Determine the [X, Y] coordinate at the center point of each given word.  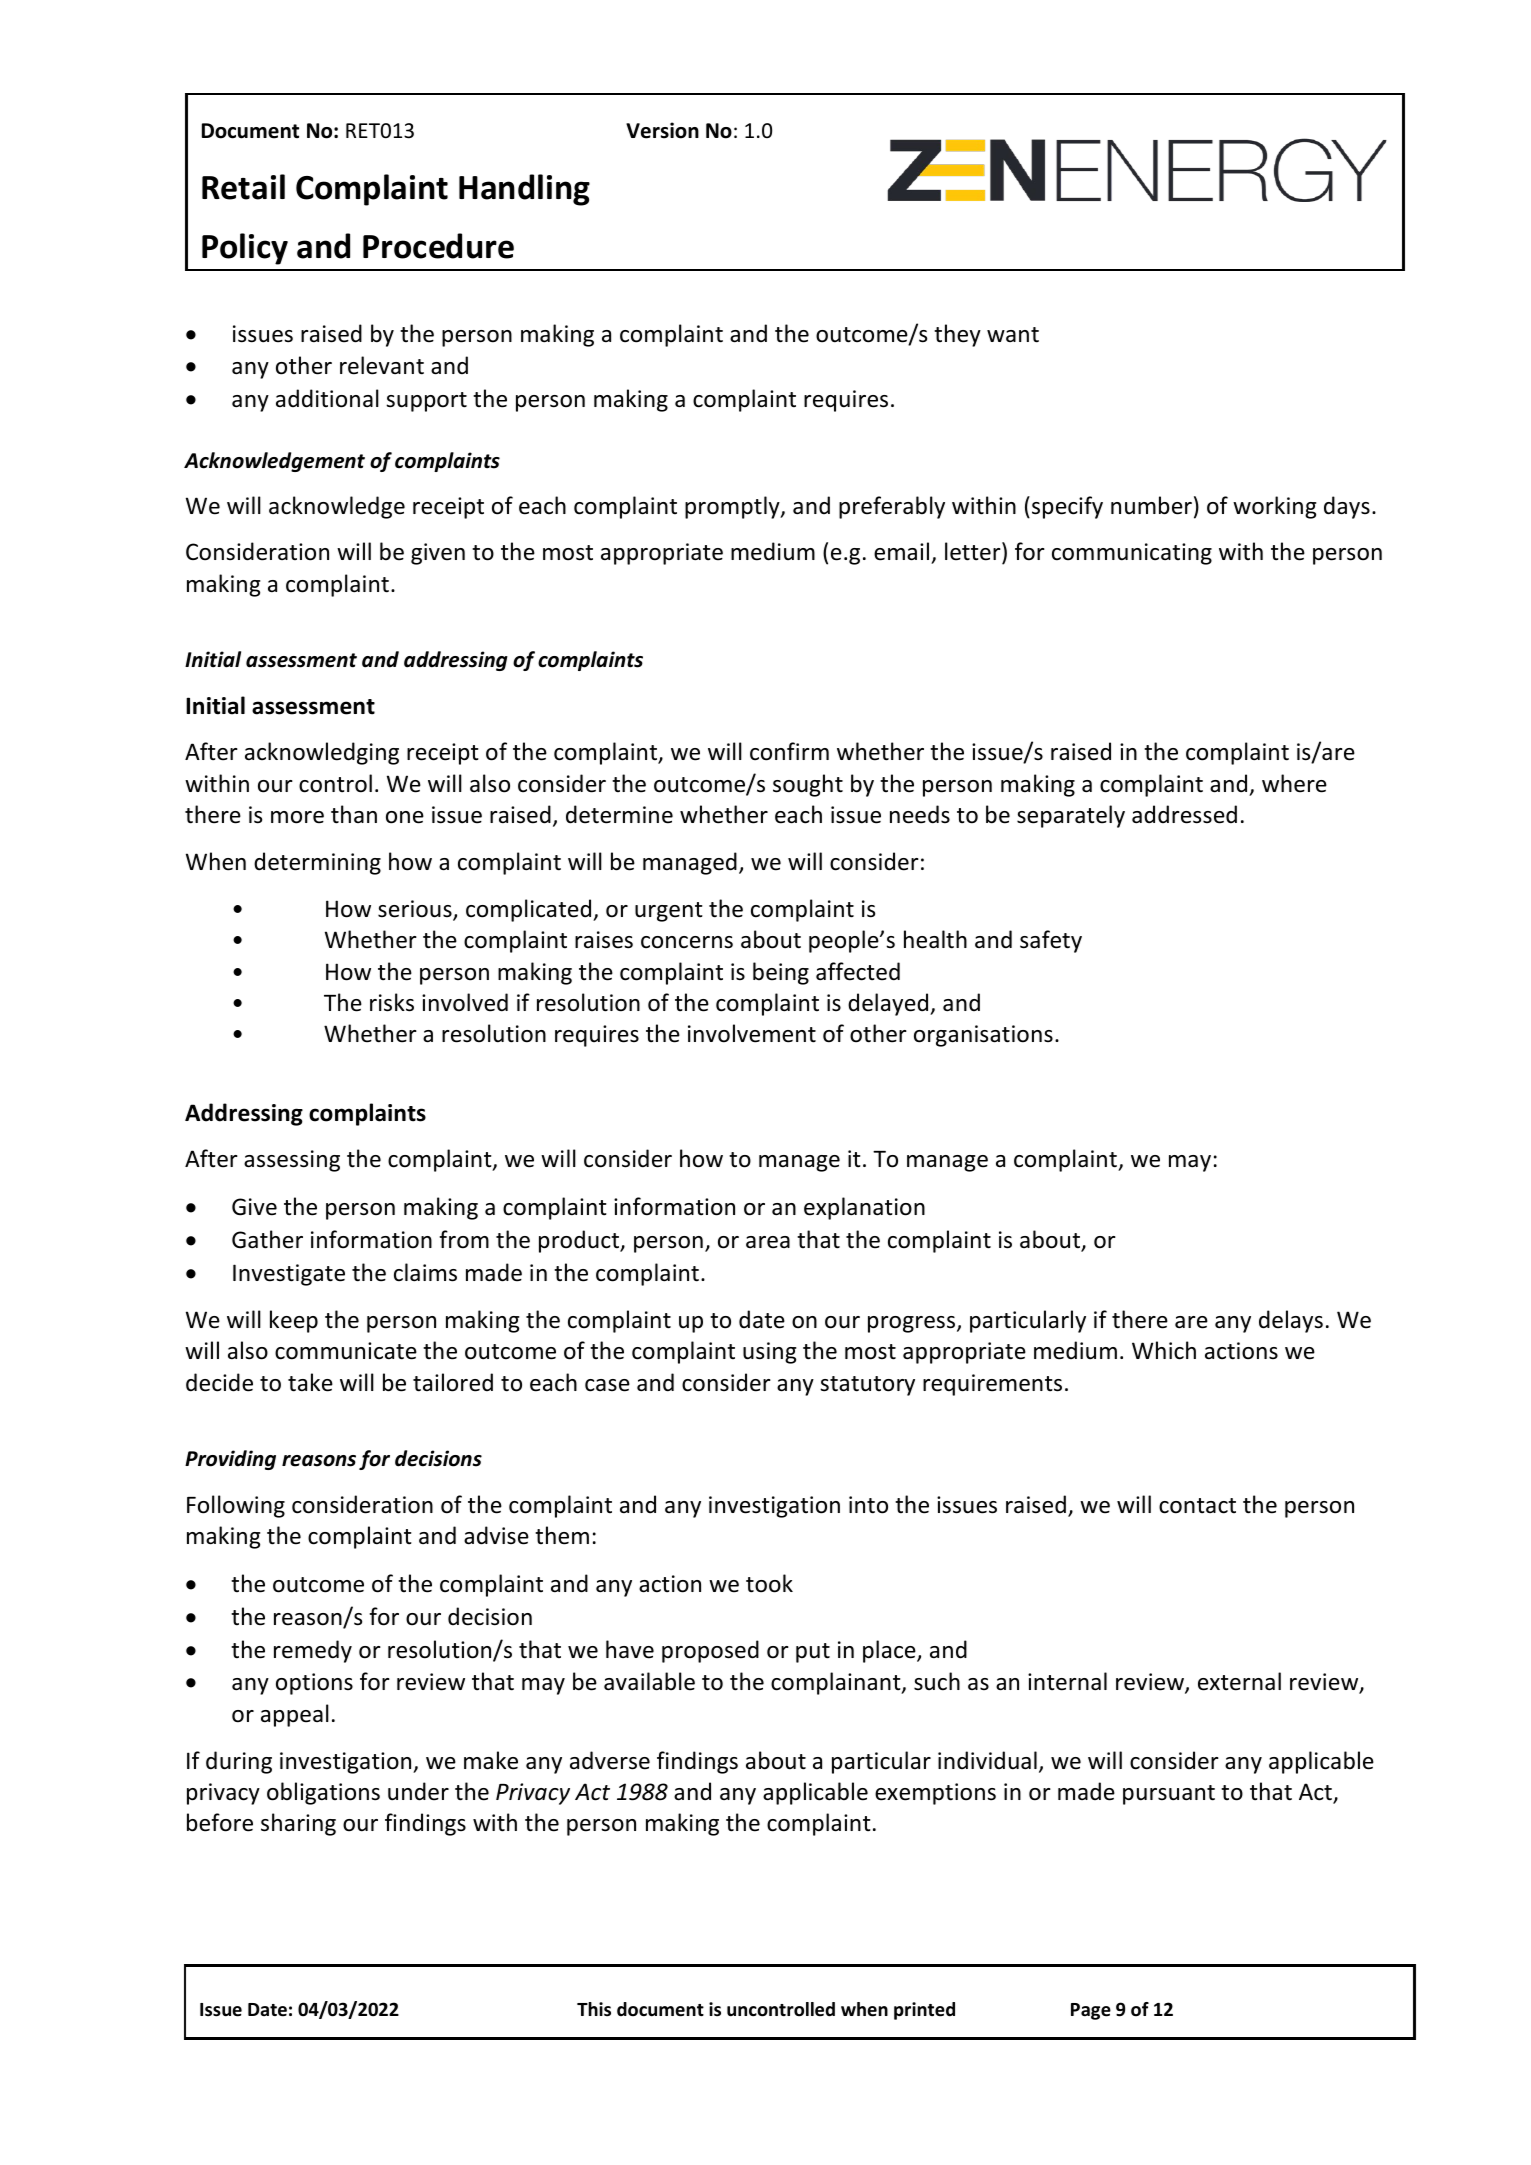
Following [236, 1506]
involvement [752, 1033]
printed [924, 2011]
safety [1051, 941]
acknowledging [322, 753]
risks [392, 1002]
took [769, 1583]
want [1013, 335]
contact [1197, 1506]
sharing [298, 1824]
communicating [1132, 554]
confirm [789, 751]
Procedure [438, 246]
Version [662, 130]
